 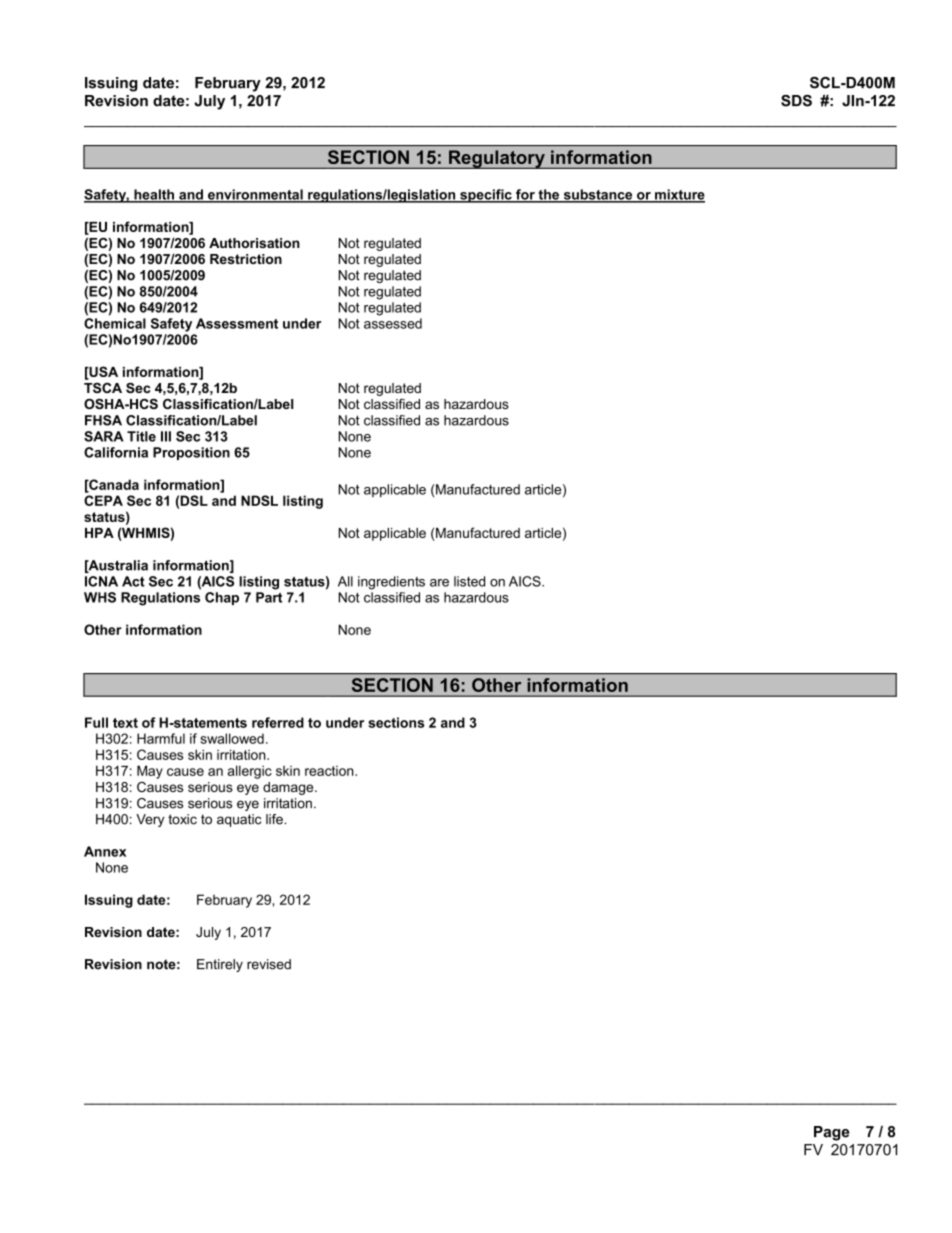 What do you see at coordinates (154, 195) in the screenshot?
I see `health` at bounding box center [154, 195].
